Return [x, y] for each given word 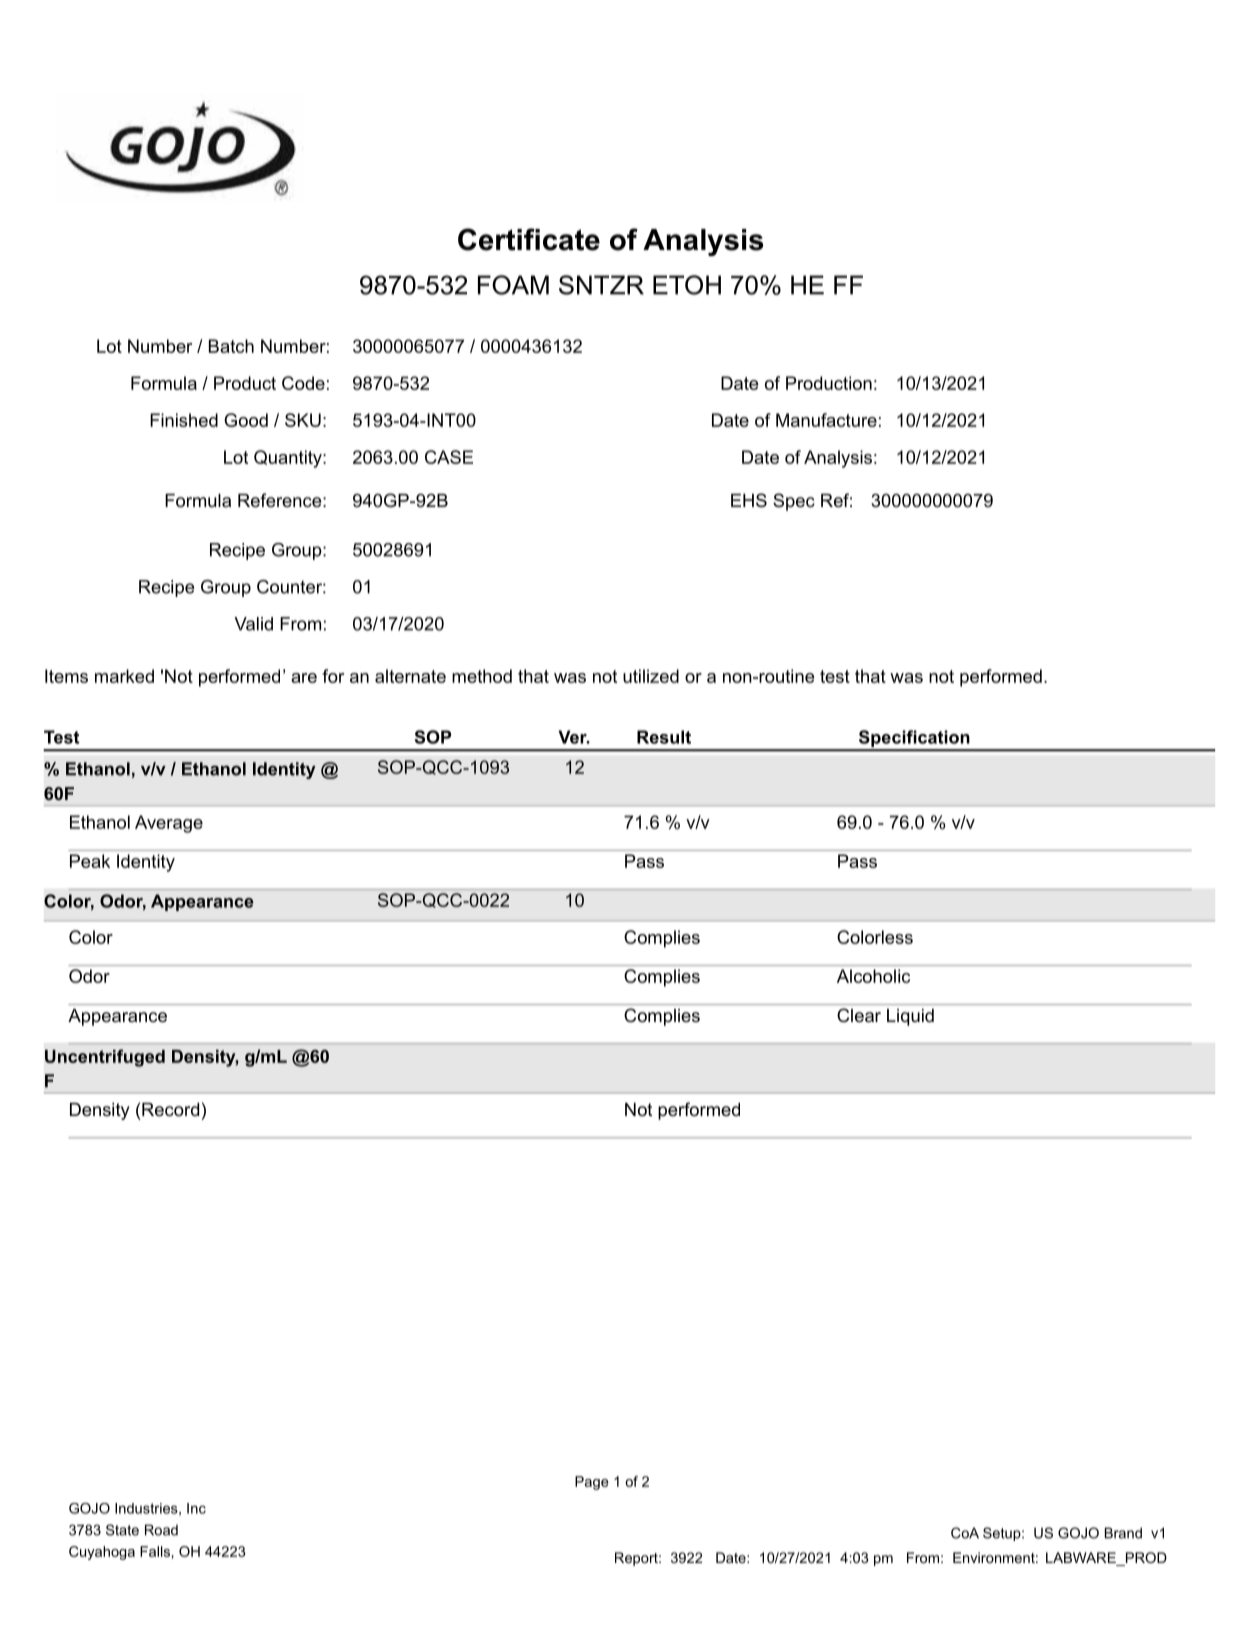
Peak [90, 861]
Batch [231, 346]
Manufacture [826, 420]
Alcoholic [873, 976]
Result [664, 737]
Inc [196, 1508]
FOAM [513, 285]
